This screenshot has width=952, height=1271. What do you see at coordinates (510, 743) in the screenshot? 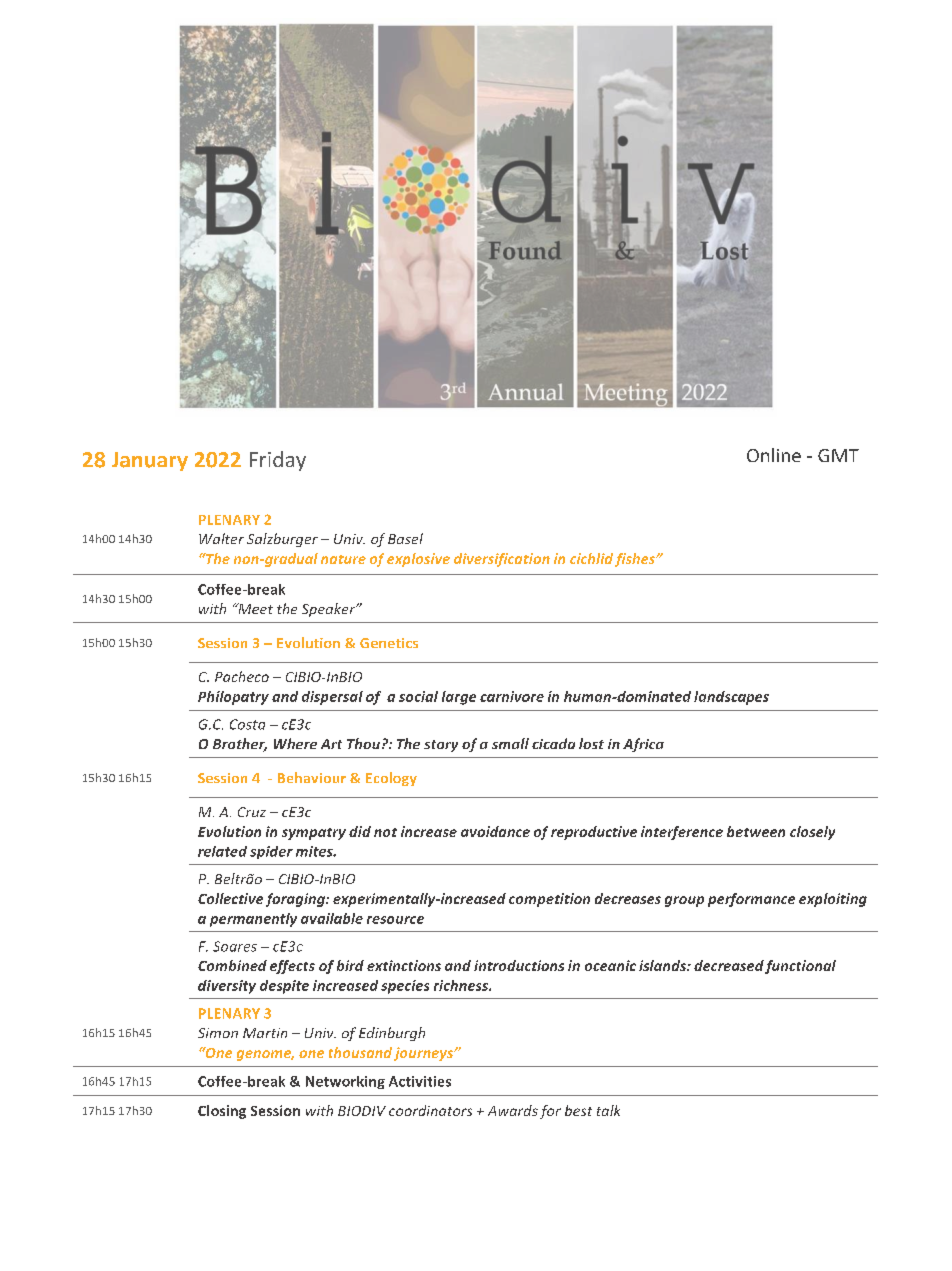
I see `small` at bounding box center [510, 743].
